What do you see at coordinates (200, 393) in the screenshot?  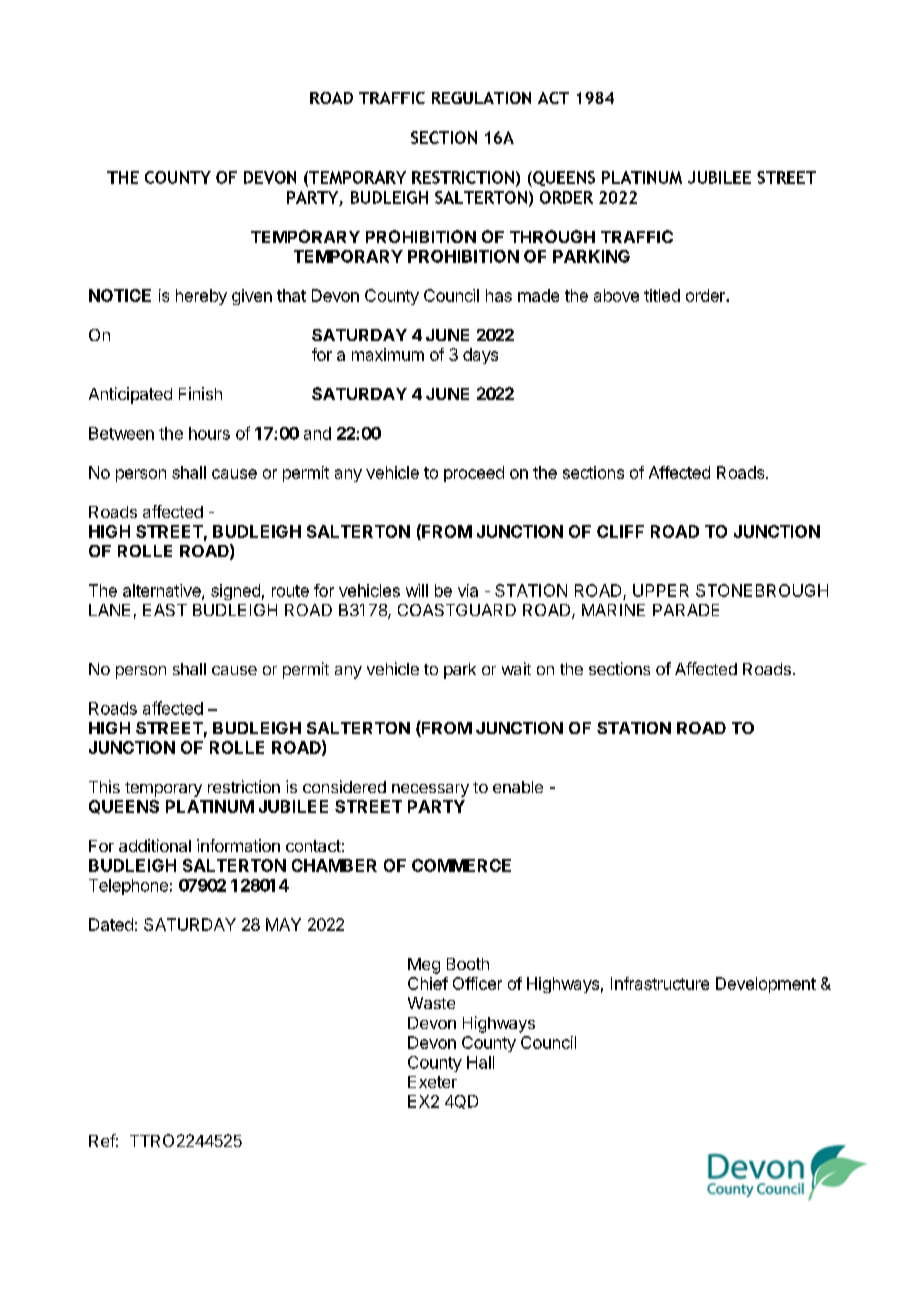 I see `Finish` at bounding box center [200, 393].
